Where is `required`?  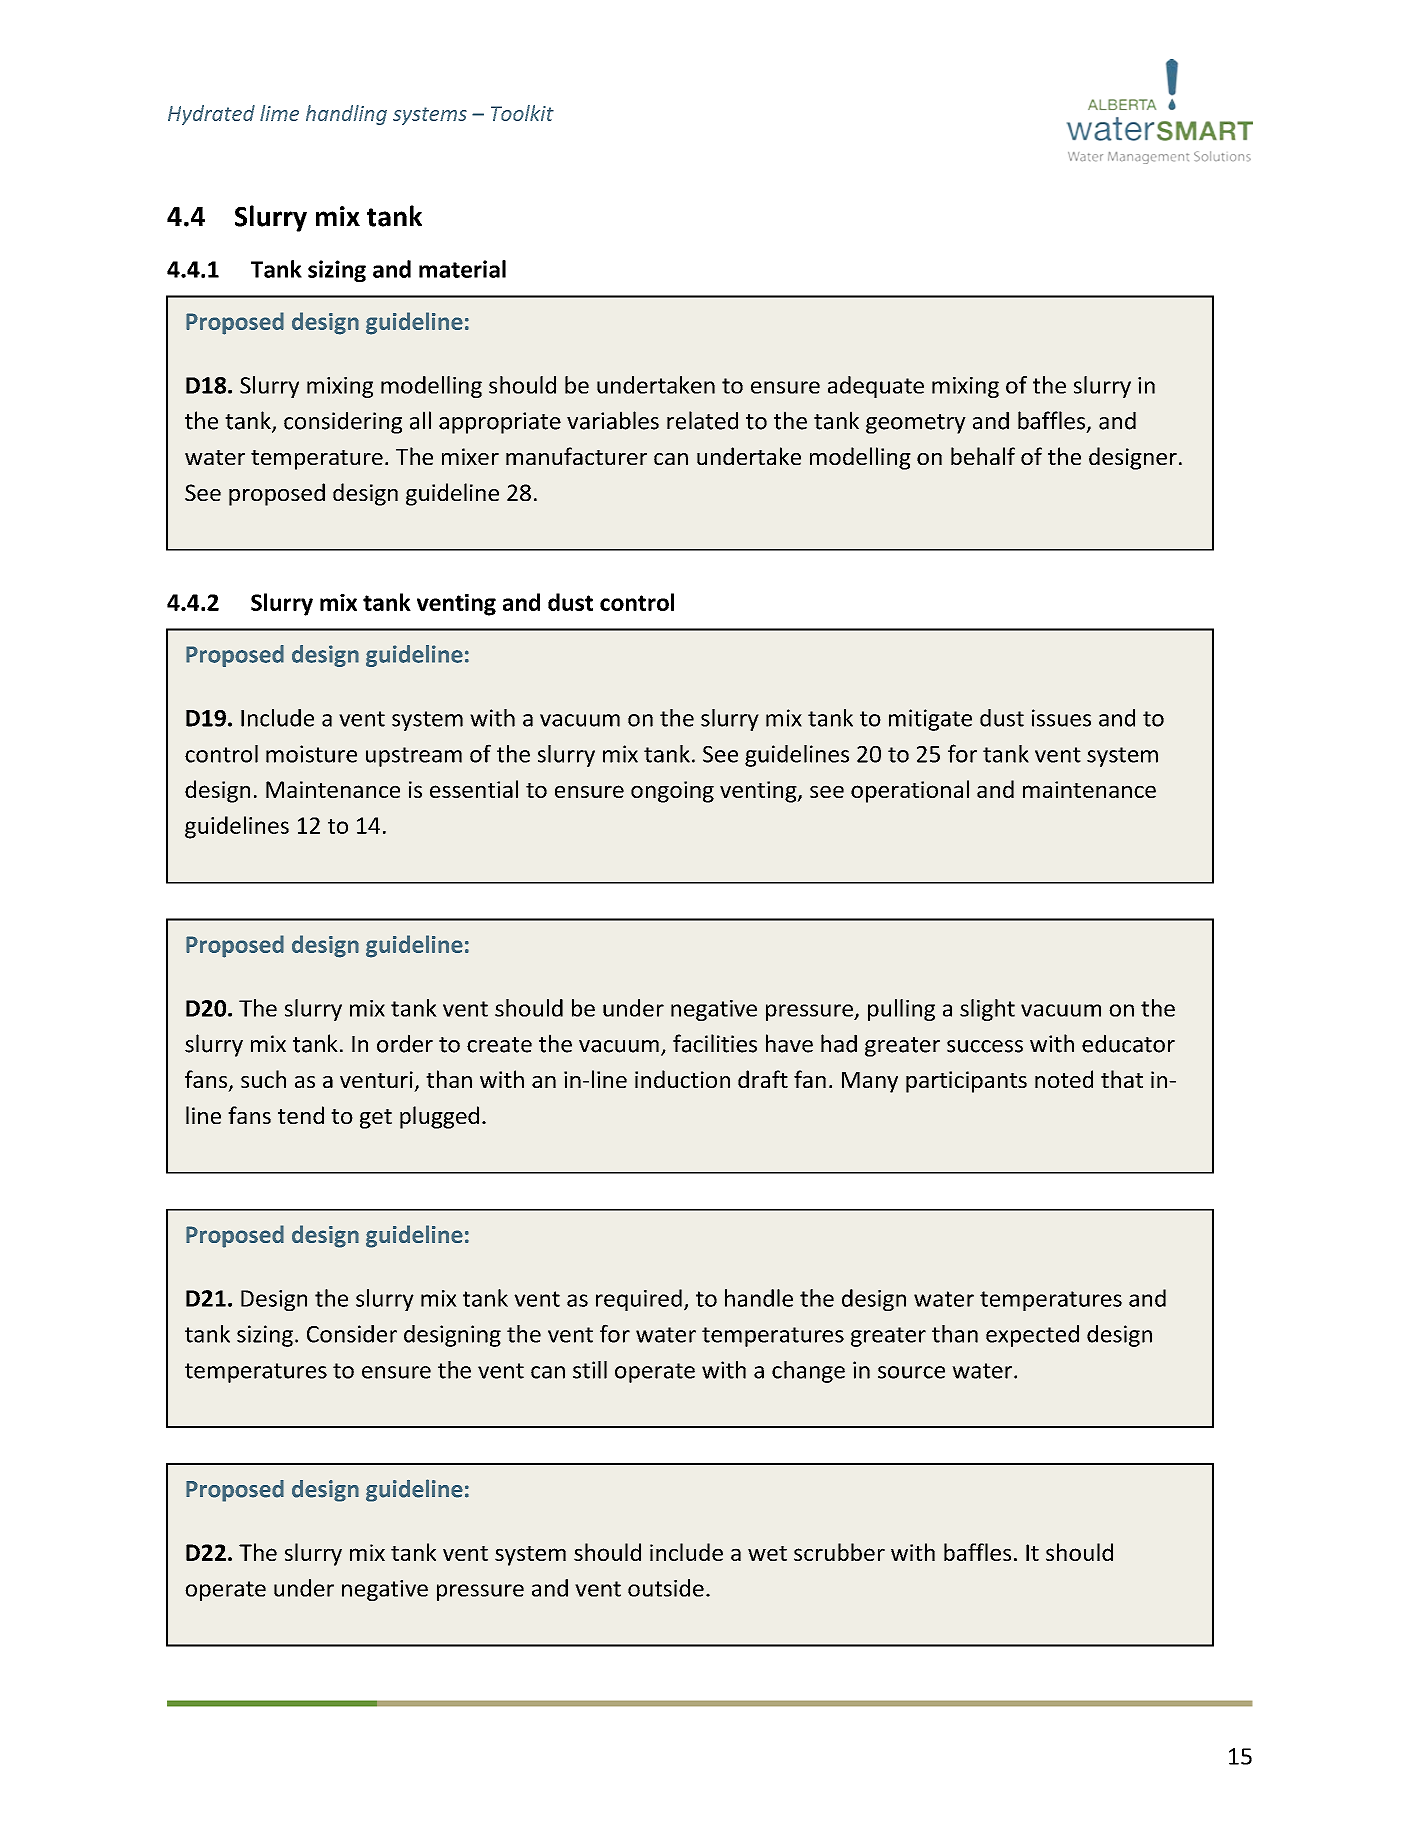
required is located at coordinates (639, 1300).
